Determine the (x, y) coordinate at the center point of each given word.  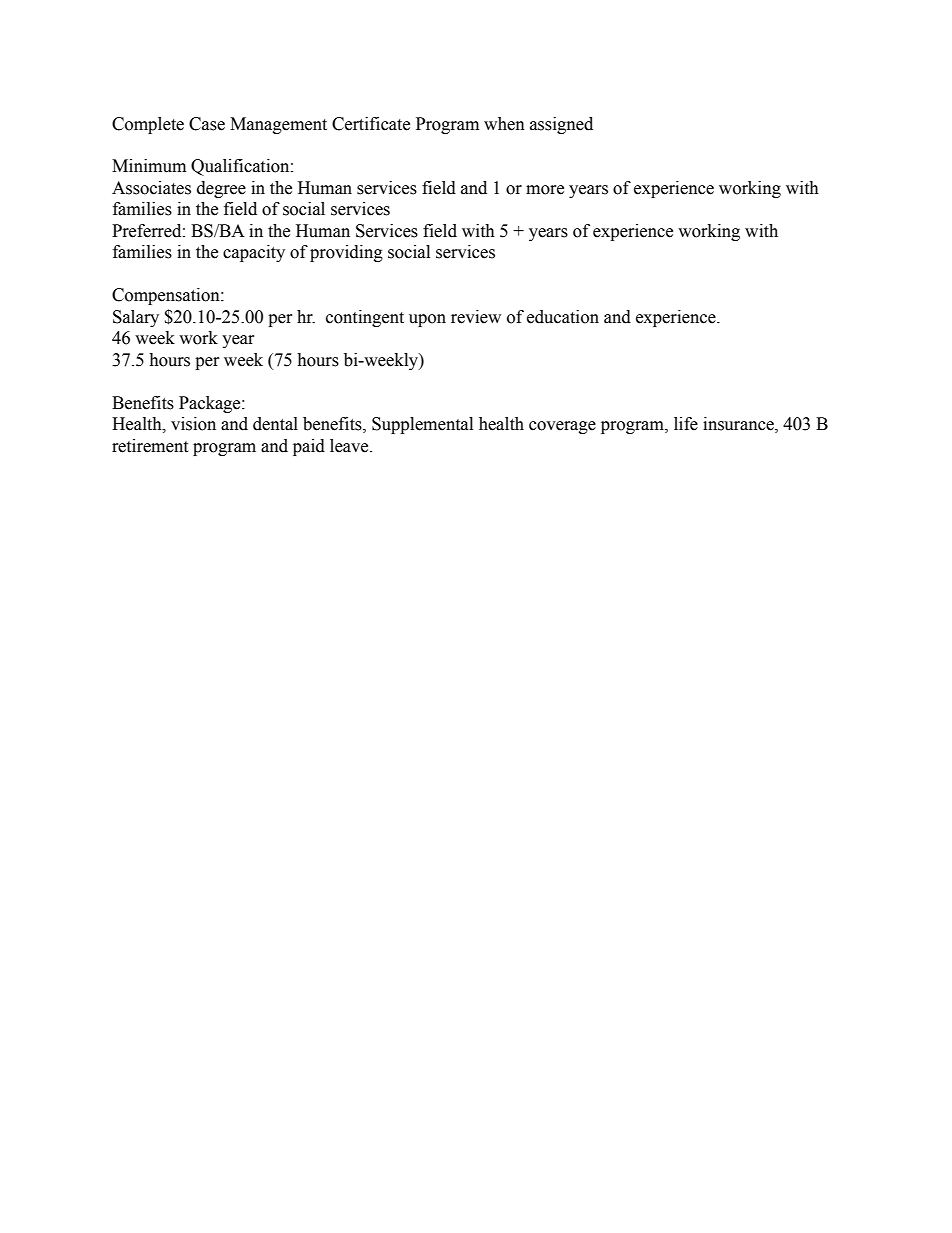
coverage (562, 427)
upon (427, 320)
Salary (136, 318)
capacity (254, 253)
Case (207, 124)
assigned (561, 125)
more (545, 190)
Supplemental (422, 425)
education (563, 317)
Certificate (371, 124)
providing (346, 253)
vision (193, 424)
